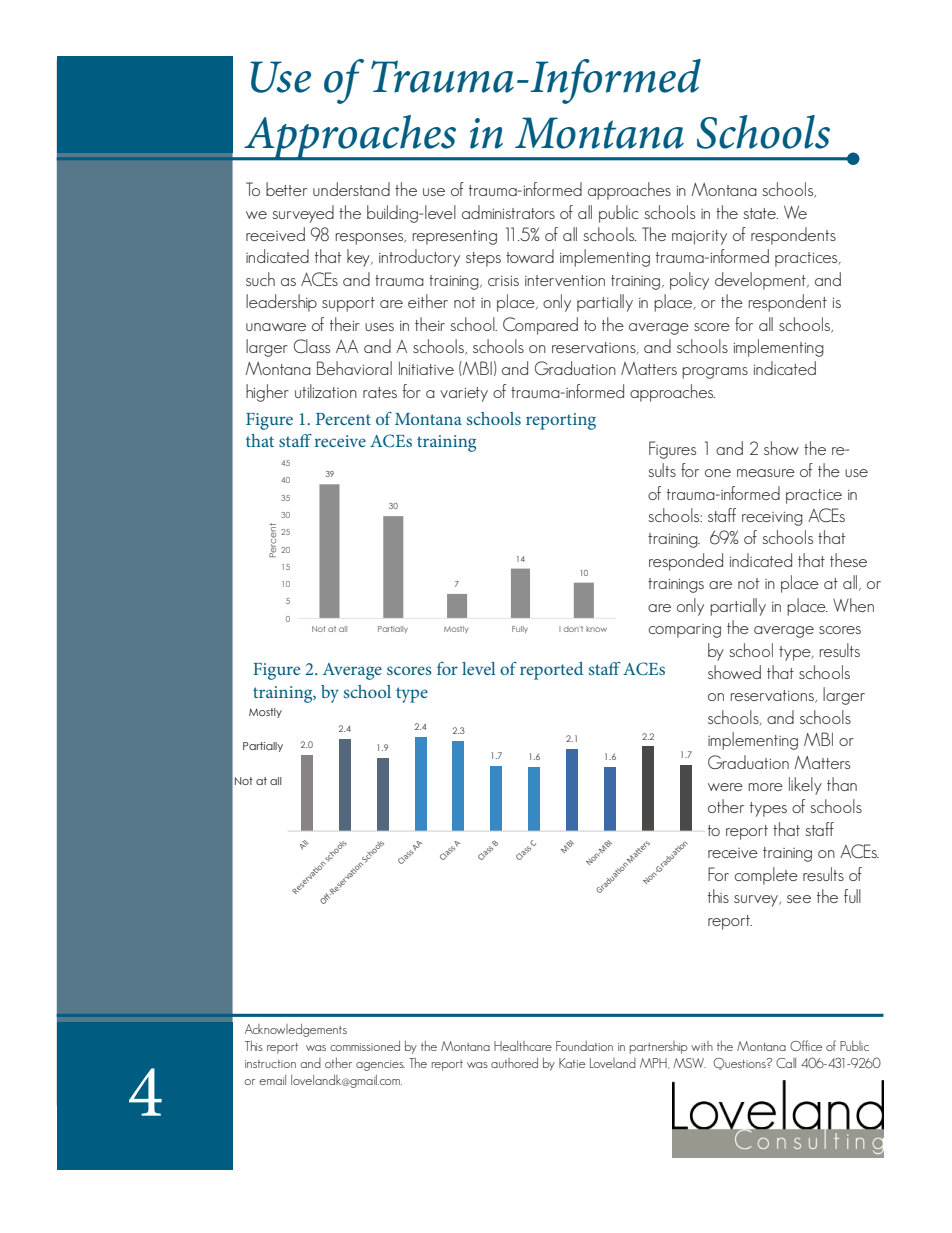 This screenshot has height=1233, width=952. What do you see at coordinates (380, 1065) in the screenshot?
I see `agencies` at bounding box center [380, 1065].
